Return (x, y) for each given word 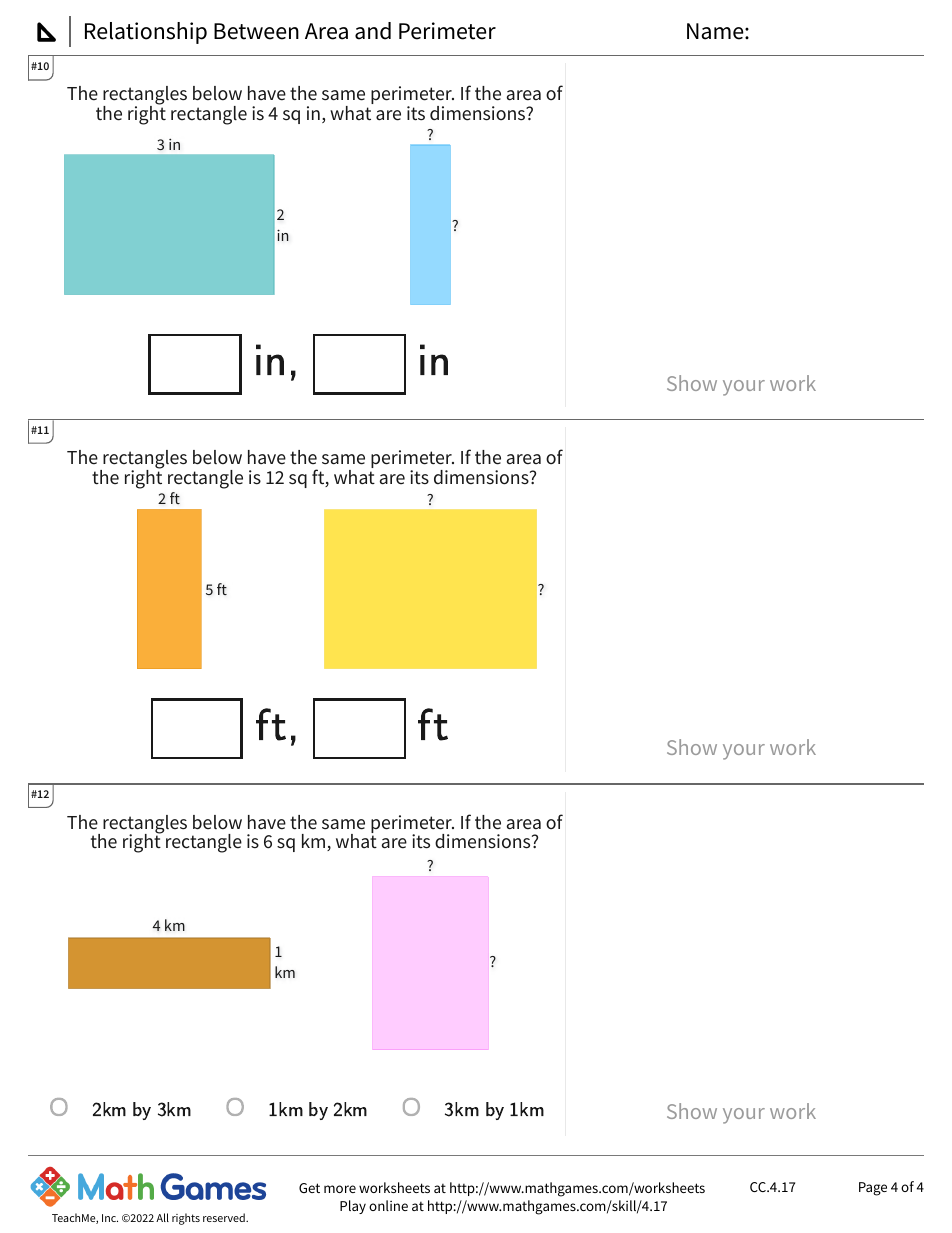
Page (873, 1189)
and (373, 31)
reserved (225, 1217)
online (388, 1205)
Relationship (146, 33)
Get (309, 1188)
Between (256, 31)
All (162, 1217)
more (340, 1189)
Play (353, 1207)
